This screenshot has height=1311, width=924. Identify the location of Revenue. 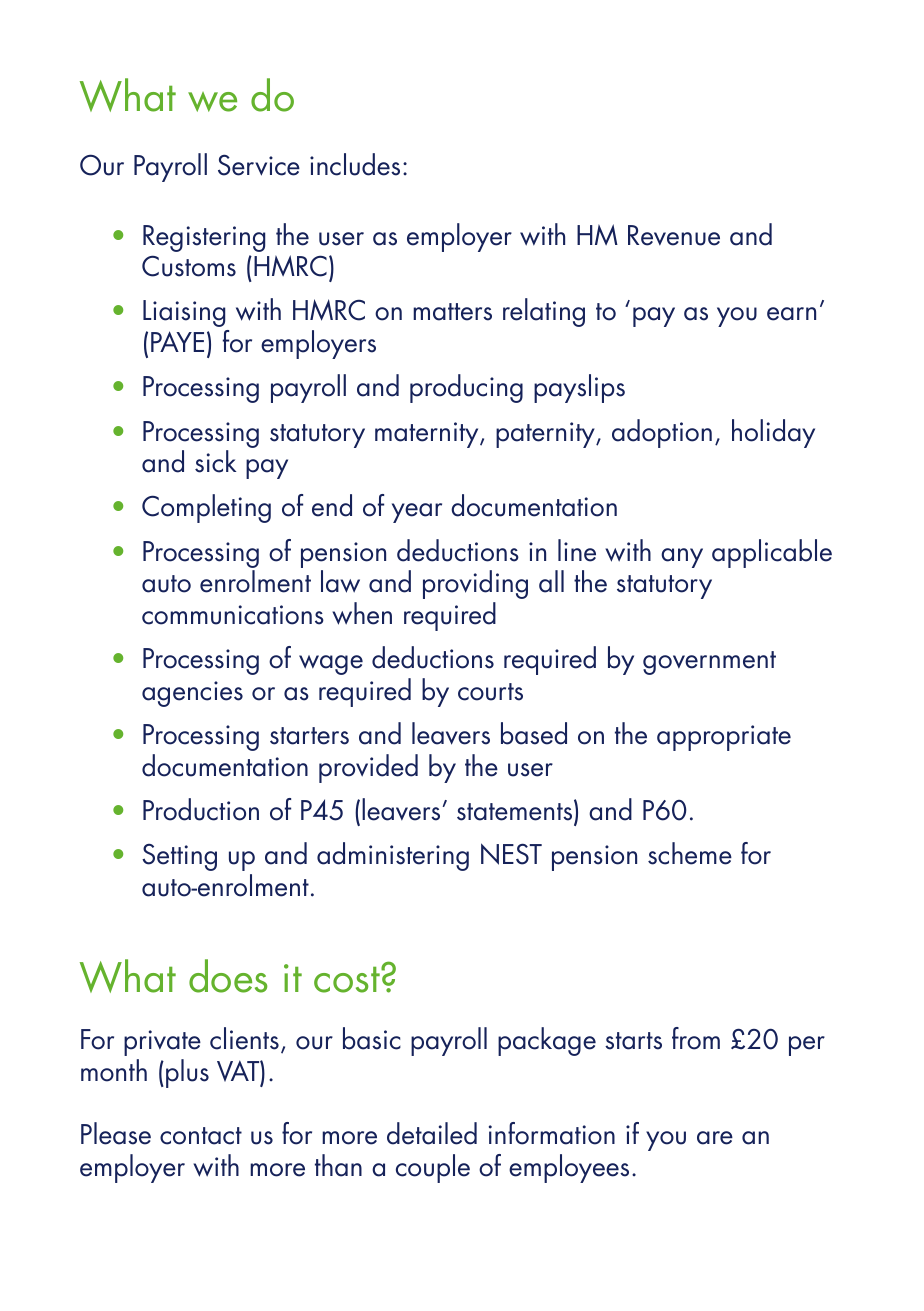
(674, 235).
